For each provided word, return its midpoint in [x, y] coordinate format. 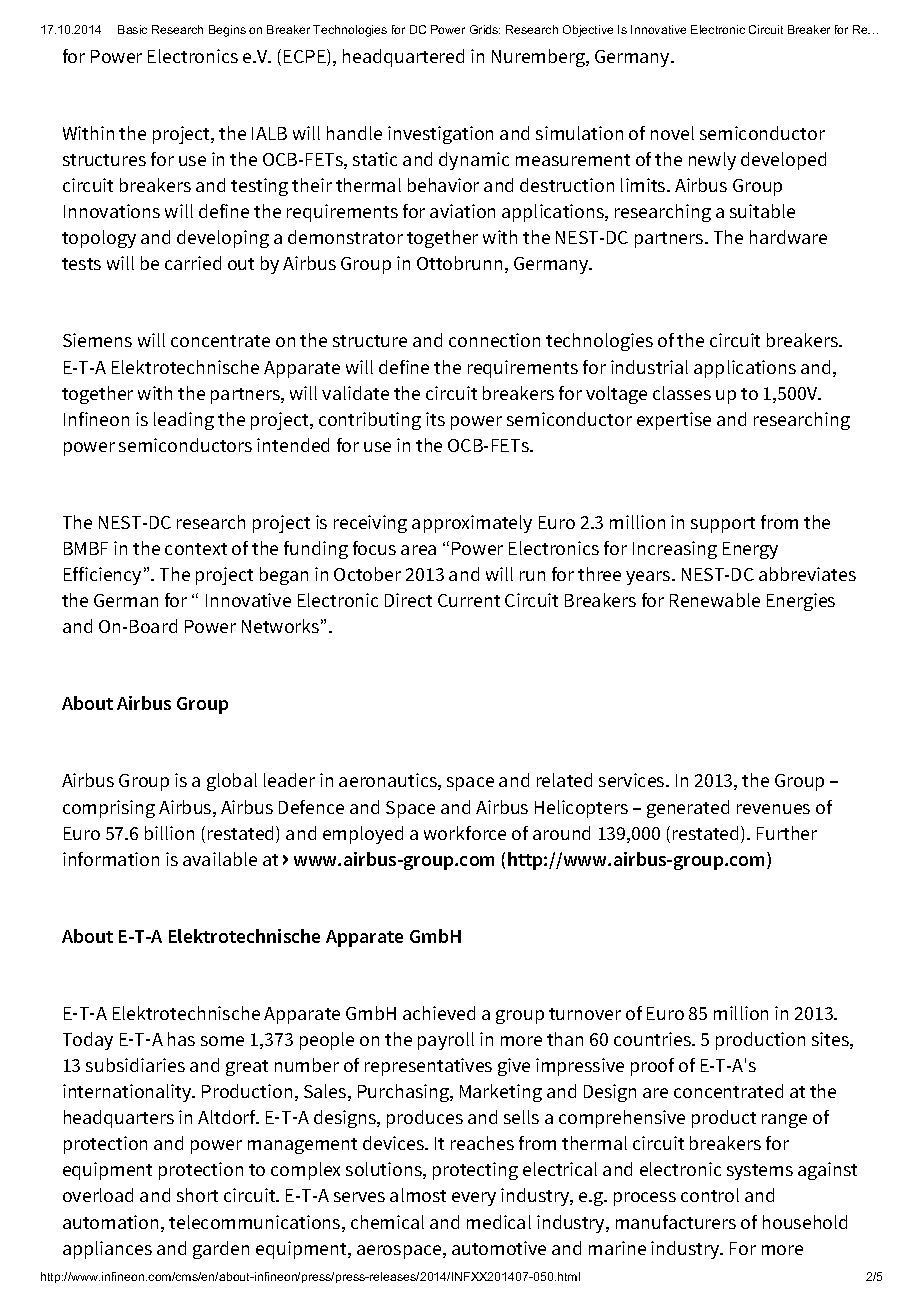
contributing [370, 421]
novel [672, 133]
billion [169, 833]
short [197, 1195]
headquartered [403, 58]
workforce [465, 833]
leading [184, 421]
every [474, 1199]
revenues [773, 809]
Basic [132, 29]
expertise [674, 421]
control [710, 1195]
